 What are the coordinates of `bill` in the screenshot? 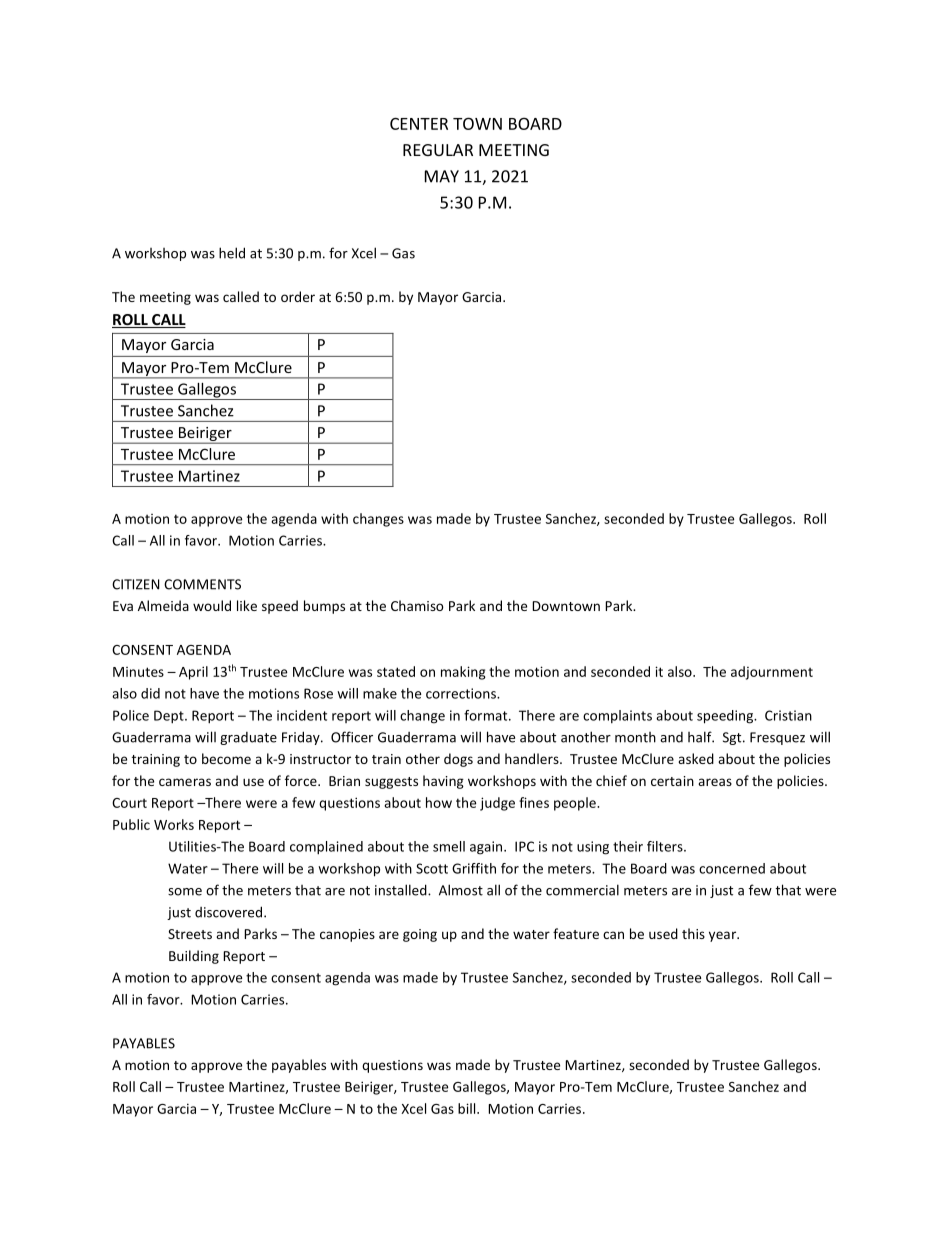 It's located at (468, 1108).
